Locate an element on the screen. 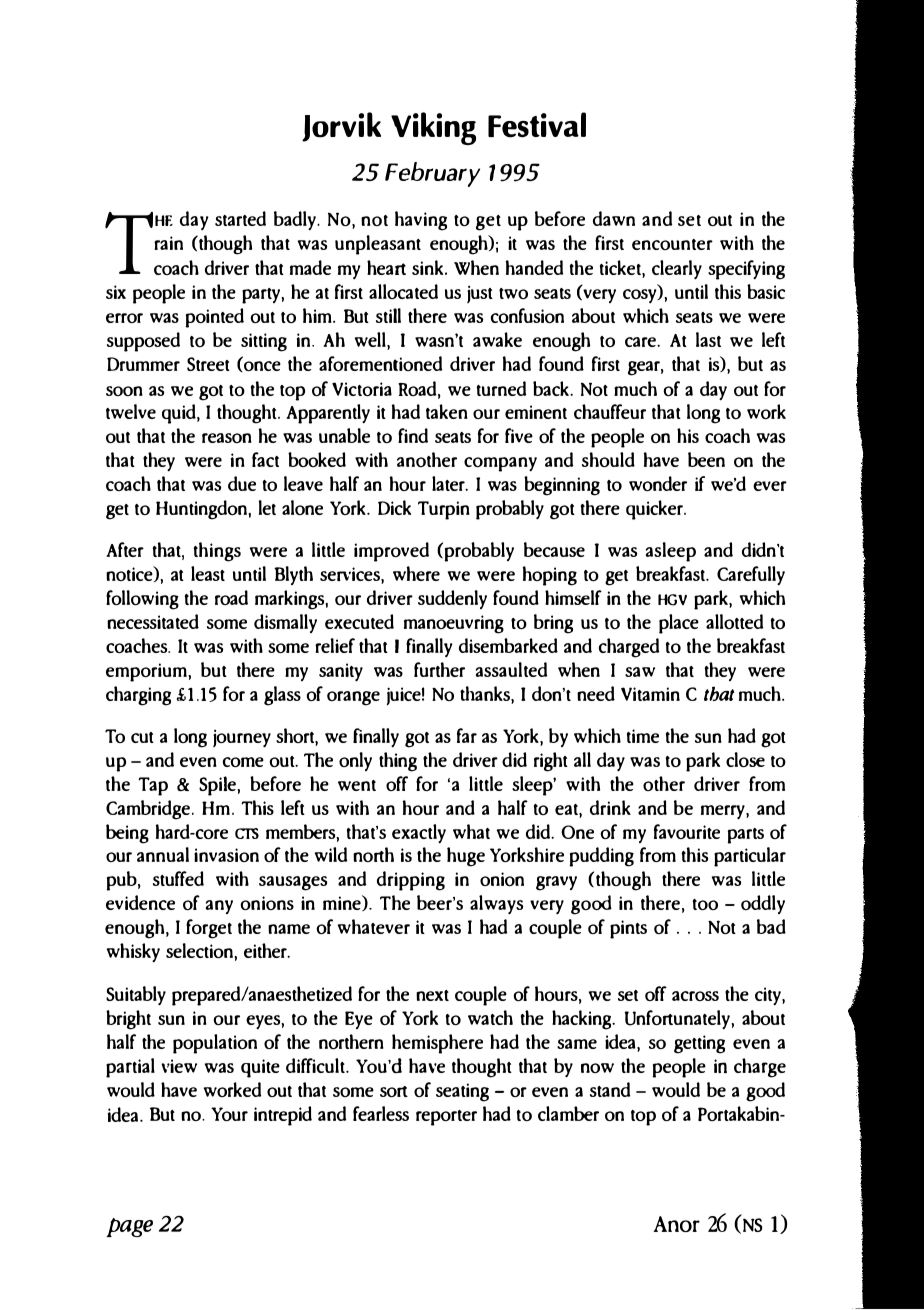  place is located at coordinates (679, 624).
